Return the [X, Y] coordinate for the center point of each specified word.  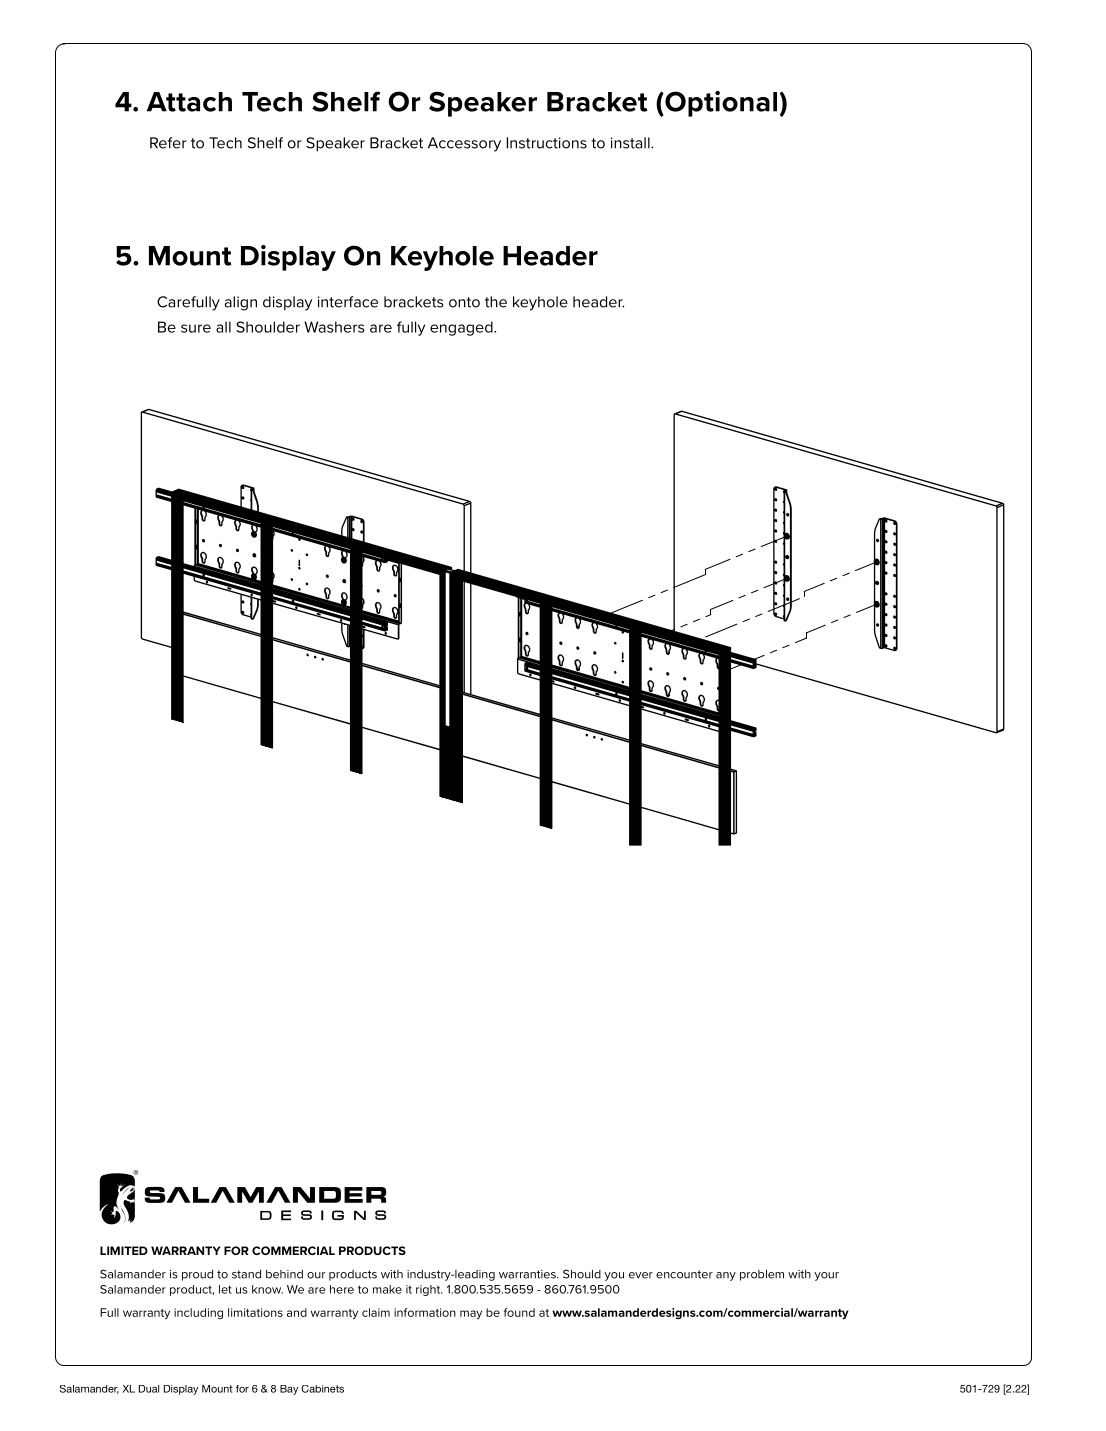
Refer [168, 143]
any [726, 1276]
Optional [720, 104]
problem [762, 1275]
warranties [528, 1274]
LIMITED [124, 1250]
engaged [462, 328]
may [471, 1314]
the [496, 302]
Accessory [464, 144]
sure [196, 328]
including [198, 1314]
